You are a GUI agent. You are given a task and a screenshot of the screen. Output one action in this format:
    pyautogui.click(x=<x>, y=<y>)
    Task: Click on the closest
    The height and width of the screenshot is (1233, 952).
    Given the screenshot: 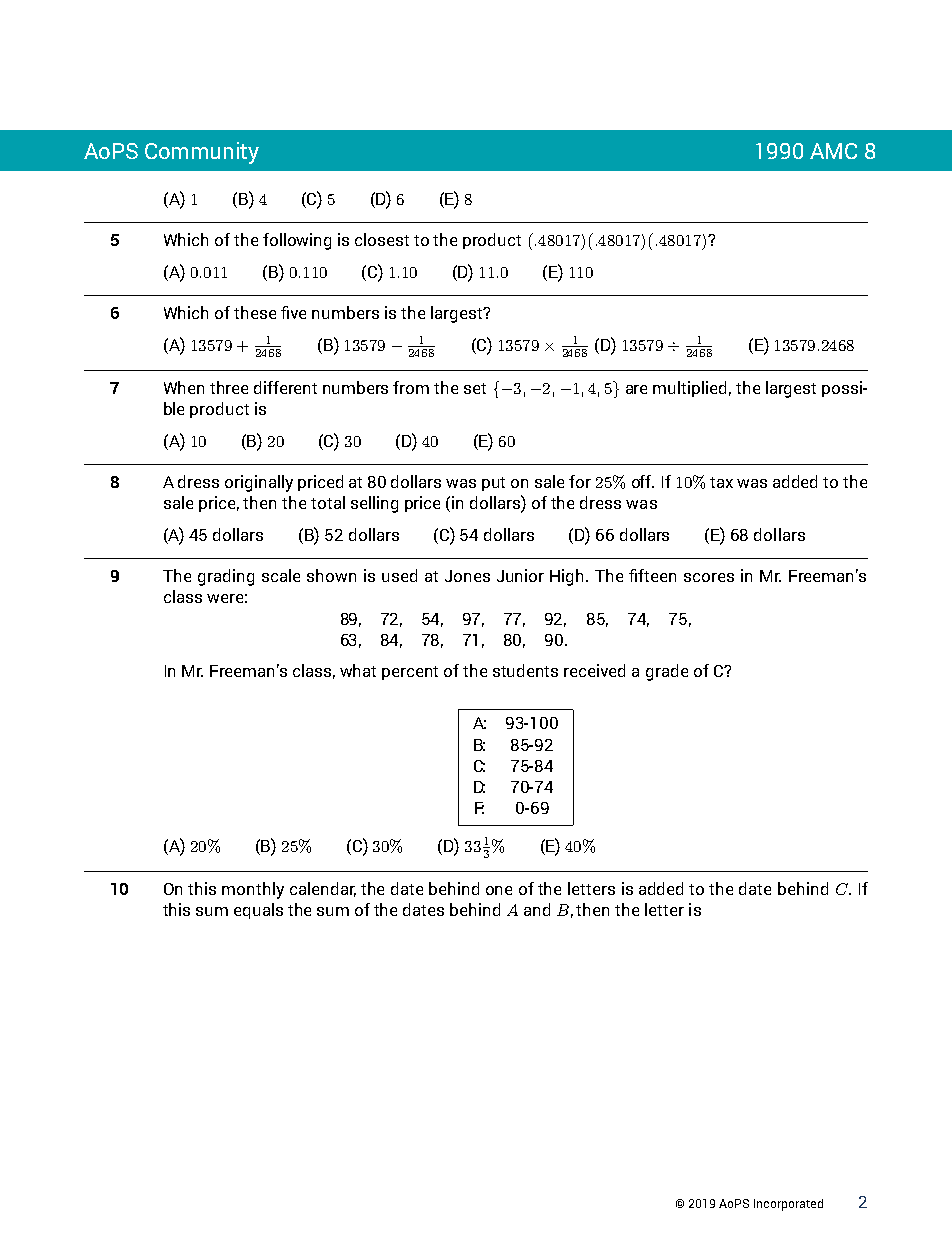 What is the action you would take?
    pyautogui.click(x=382, y=239)
